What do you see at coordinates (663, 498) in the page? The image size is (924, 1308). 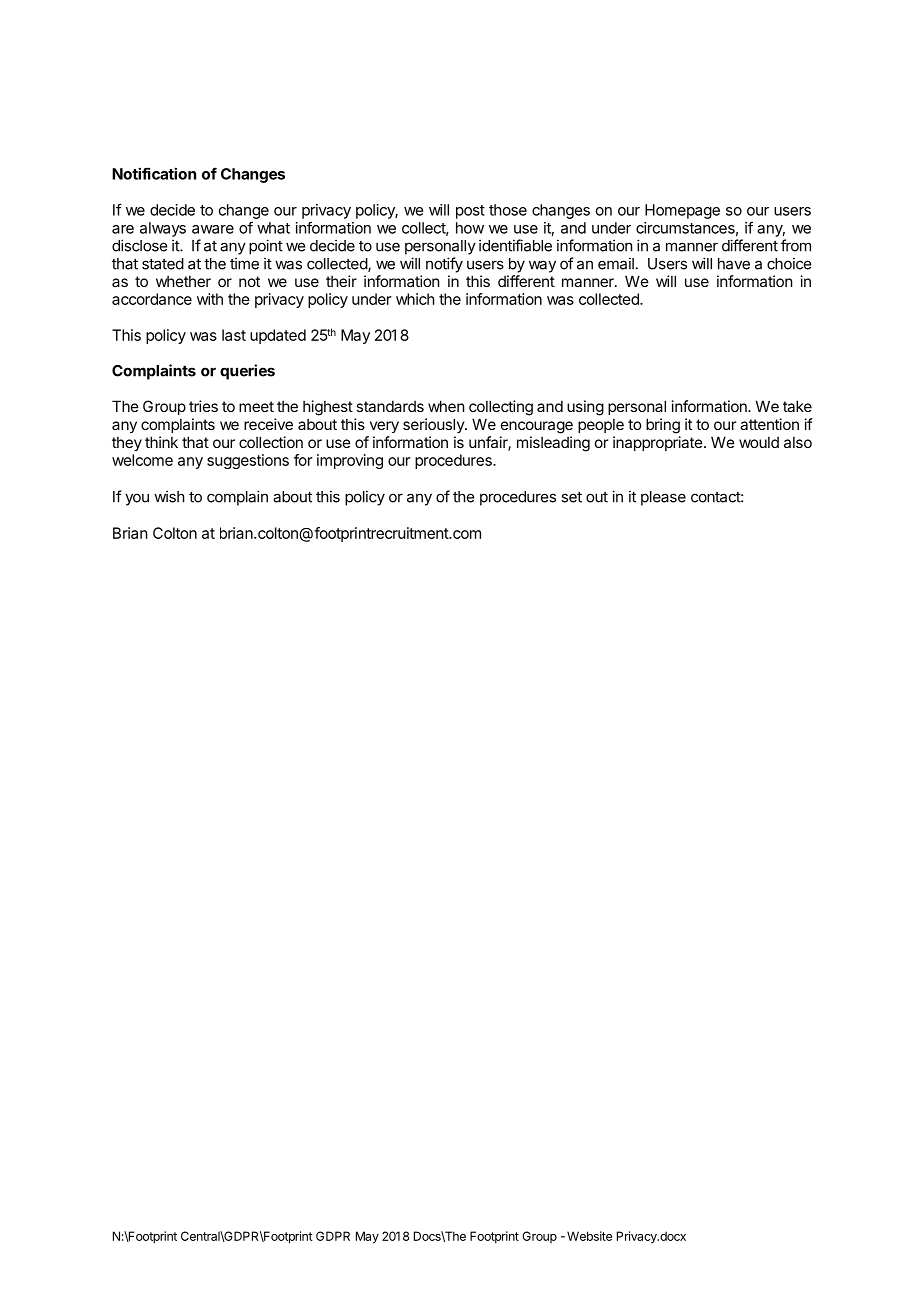 I see `please` at bounding box center [663, 498].
